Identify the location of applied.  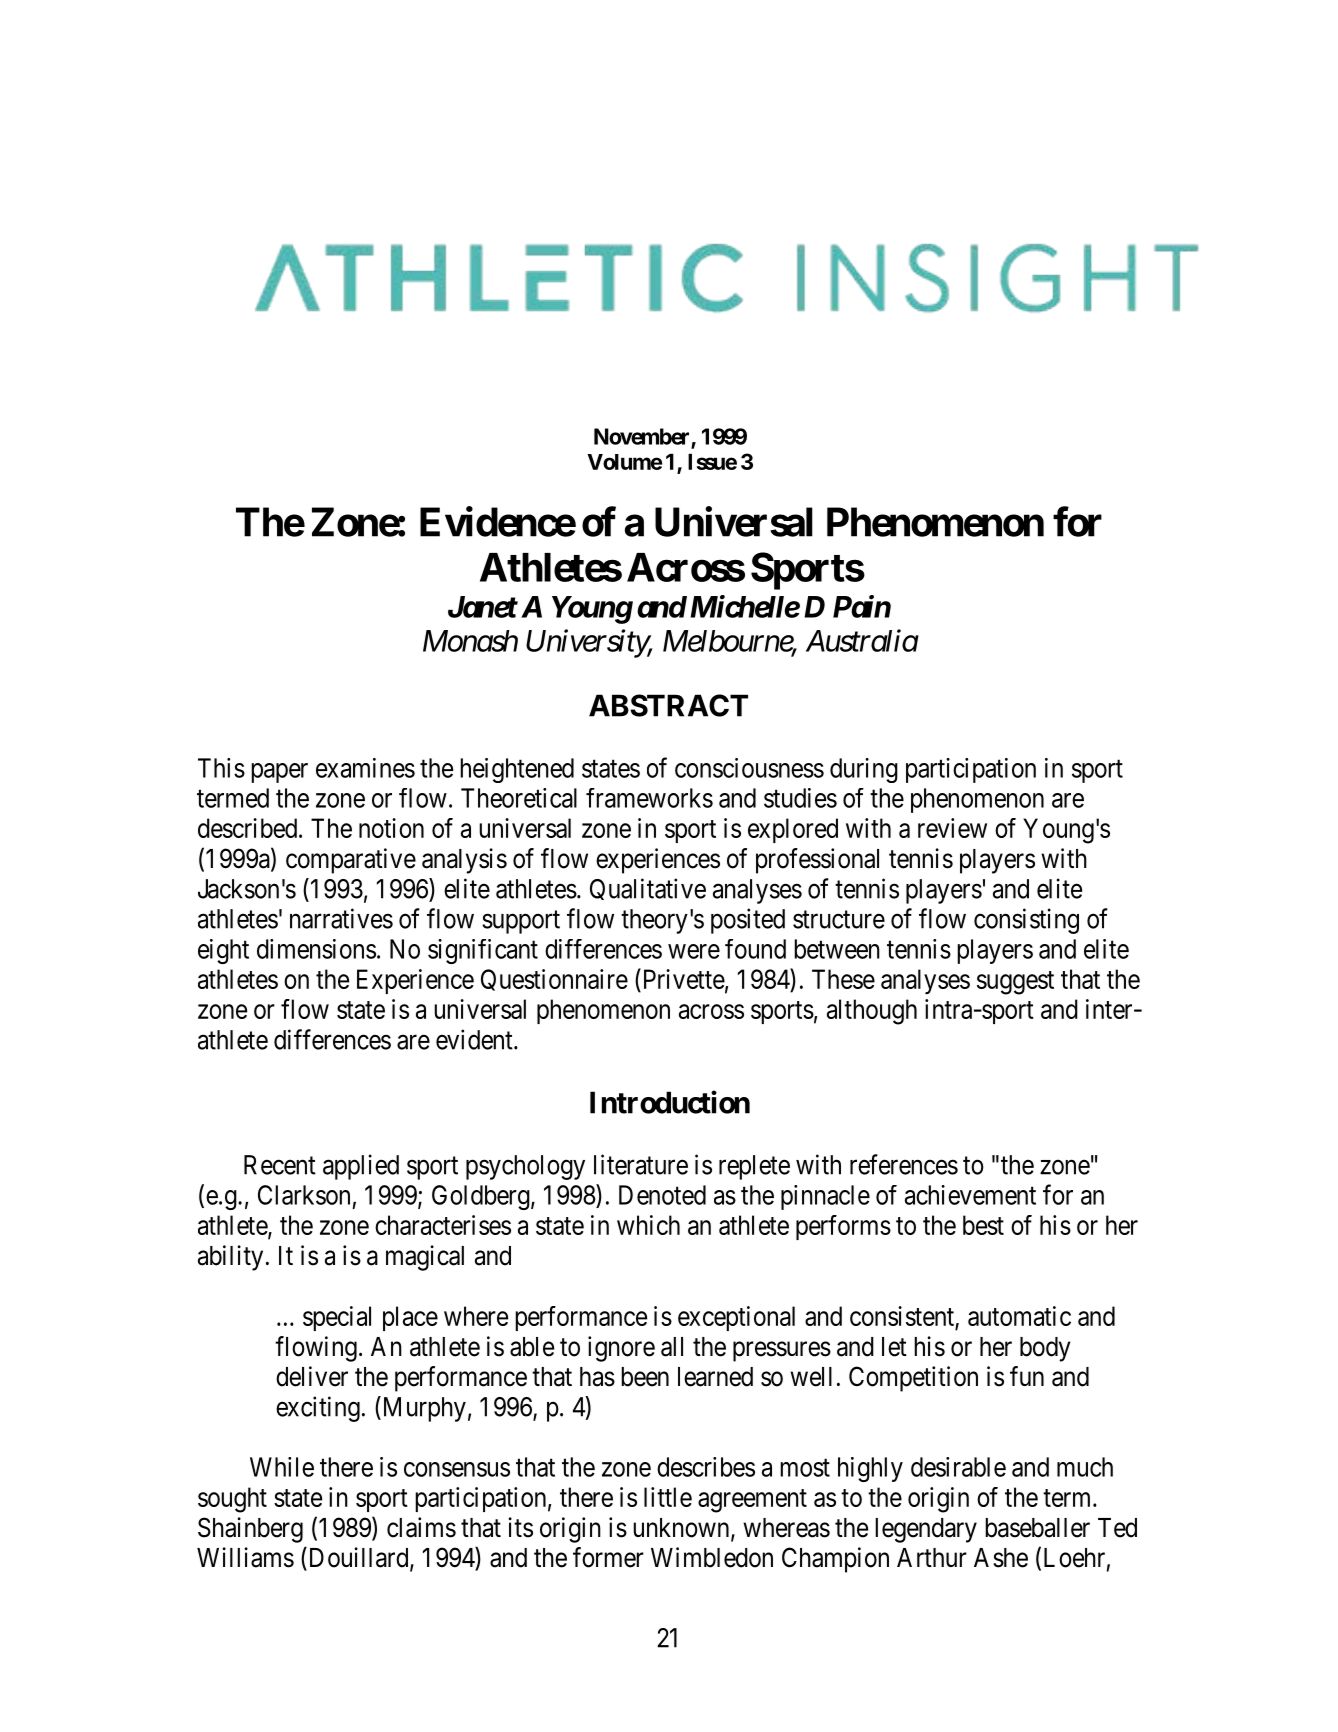
(361, 1167).
